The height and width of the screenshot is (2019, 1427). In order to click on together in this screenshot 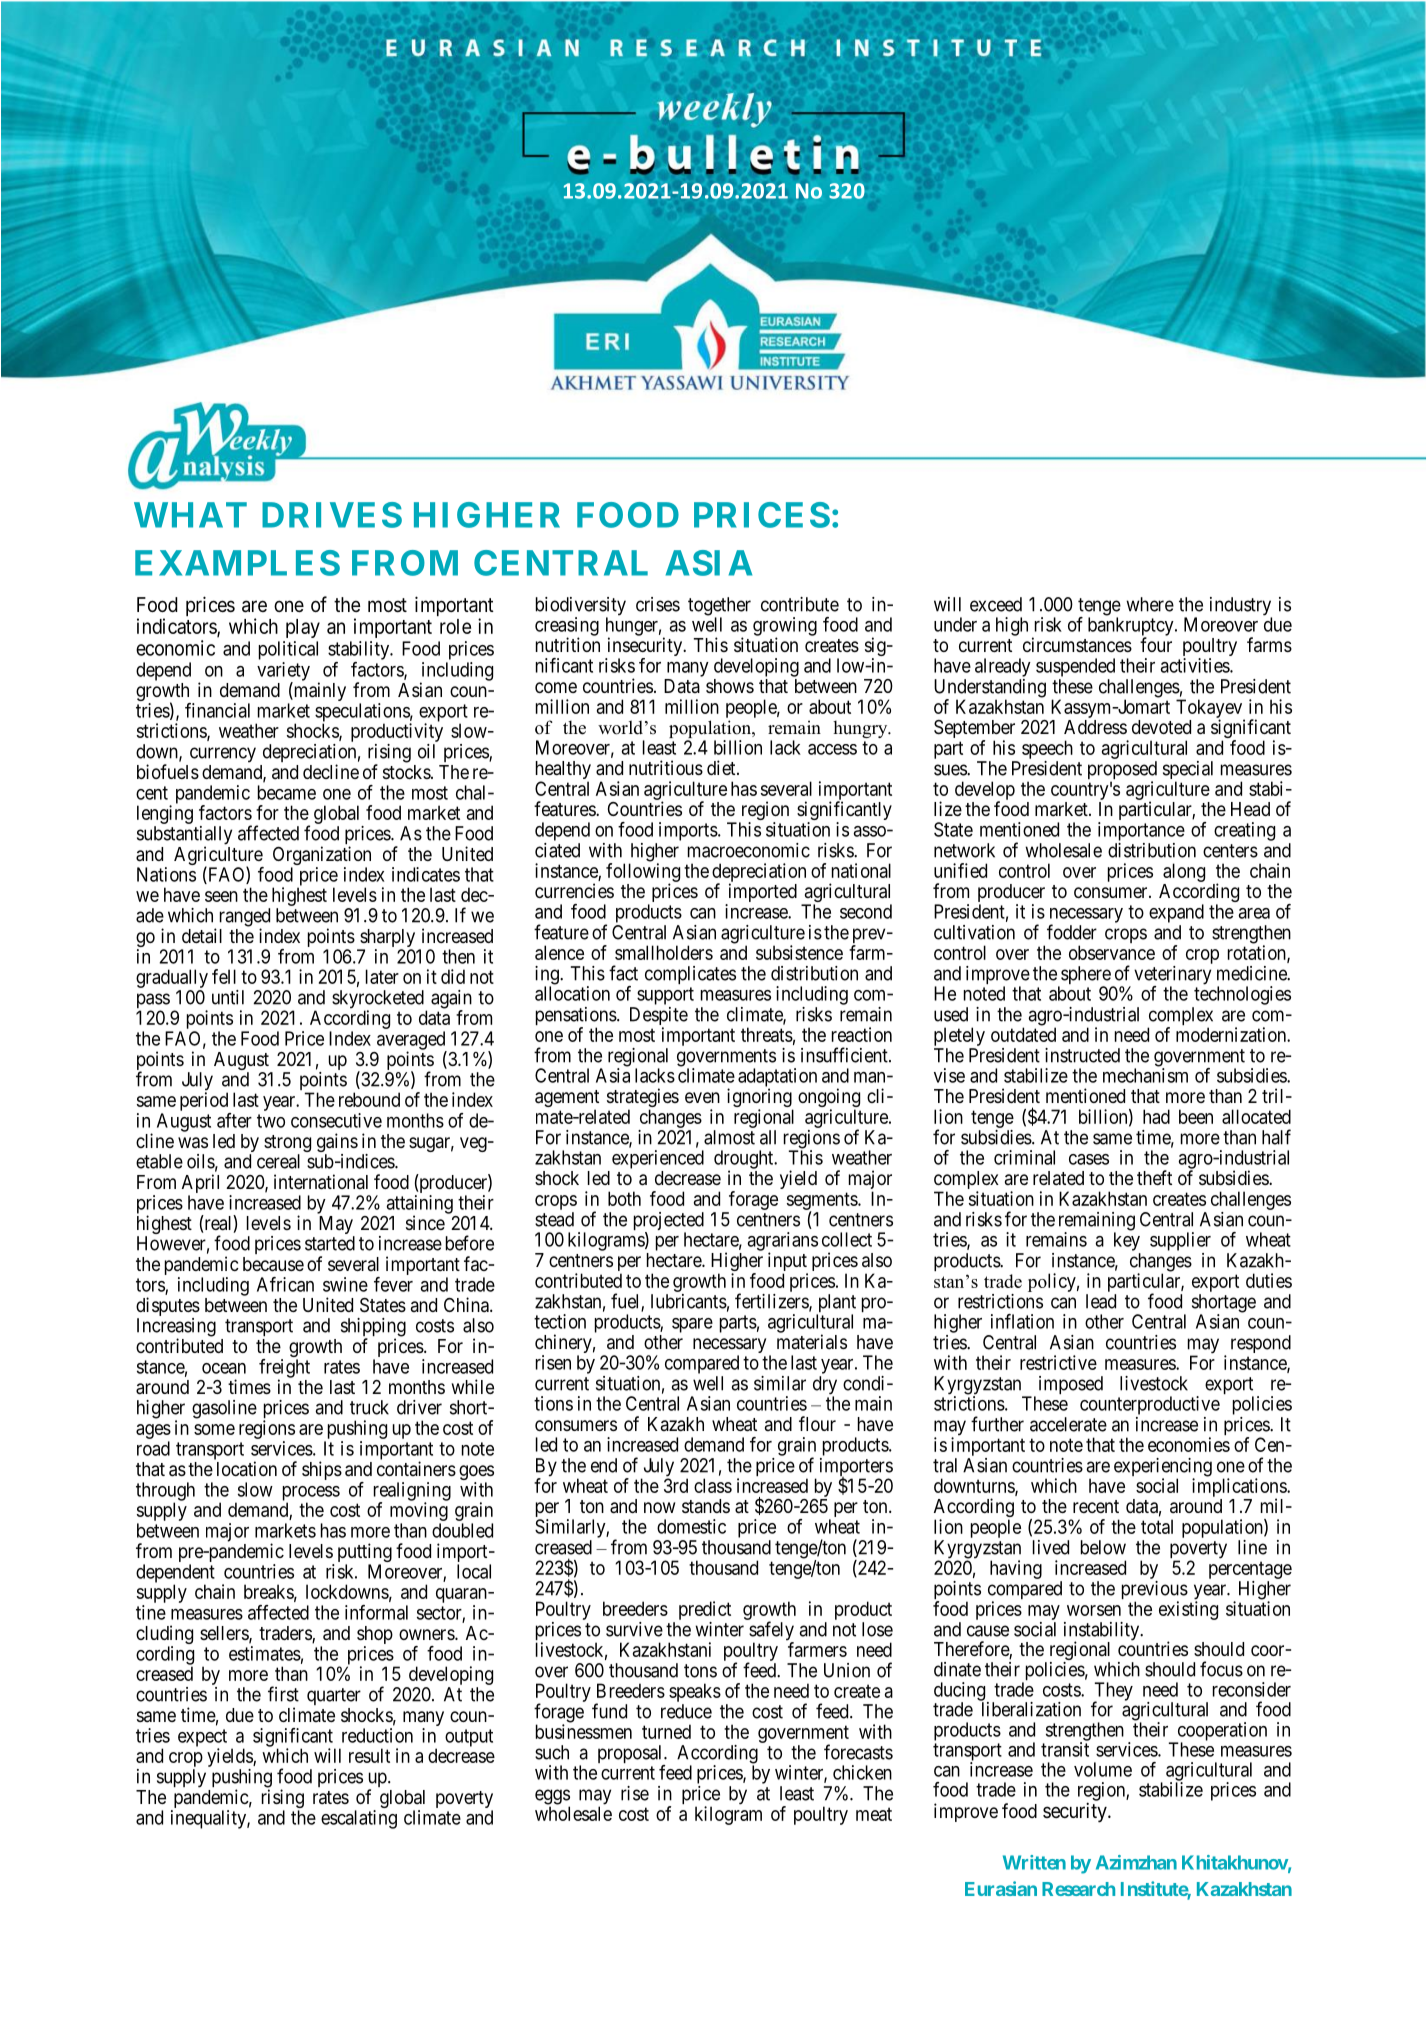, I will do `click(719, 607)`.
